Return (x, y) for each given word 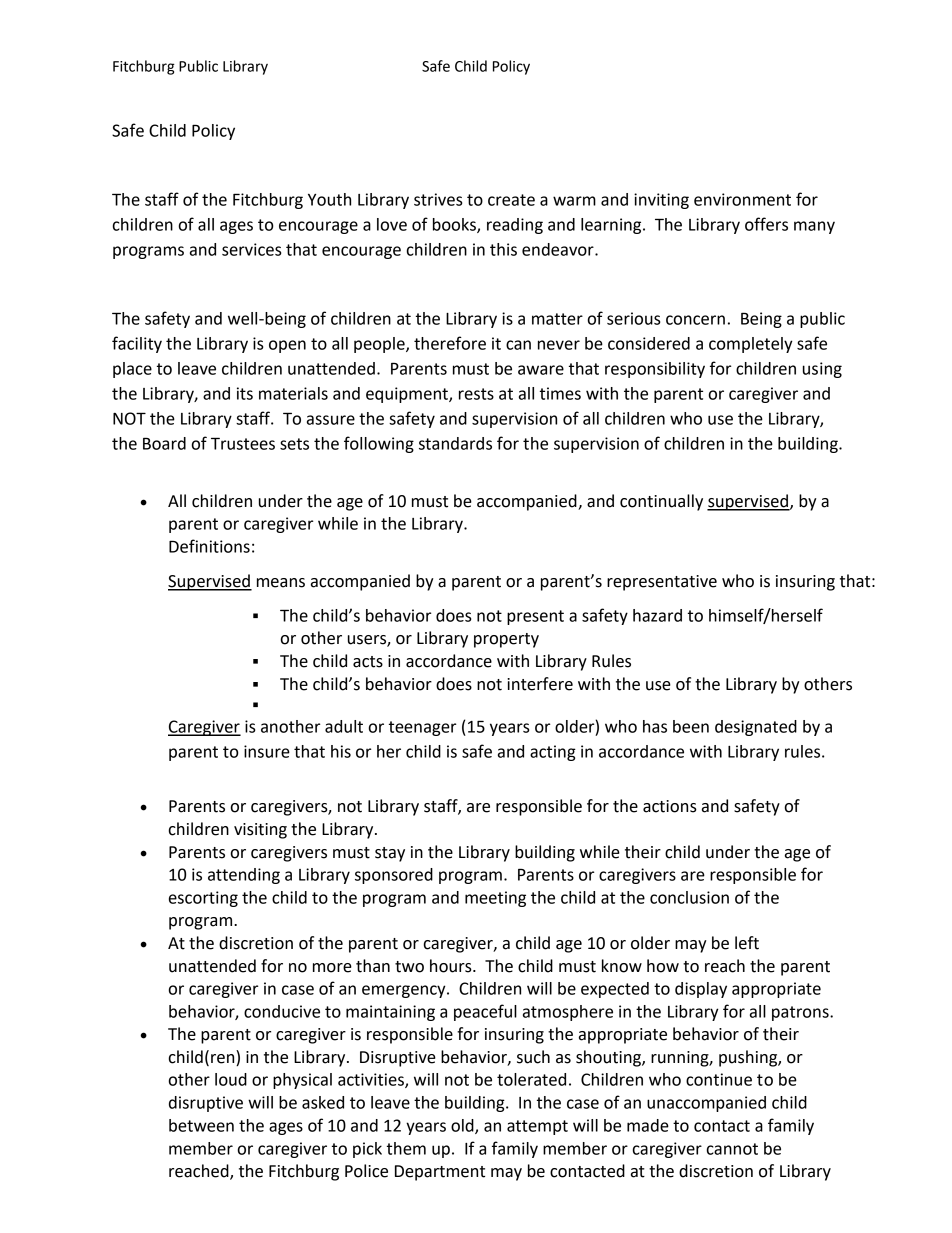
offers (766, 224)
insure (267, 751)
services (252, 249)
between (201, 1125)
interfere (540, 684)
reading (515, 226)
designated (756, 728)
